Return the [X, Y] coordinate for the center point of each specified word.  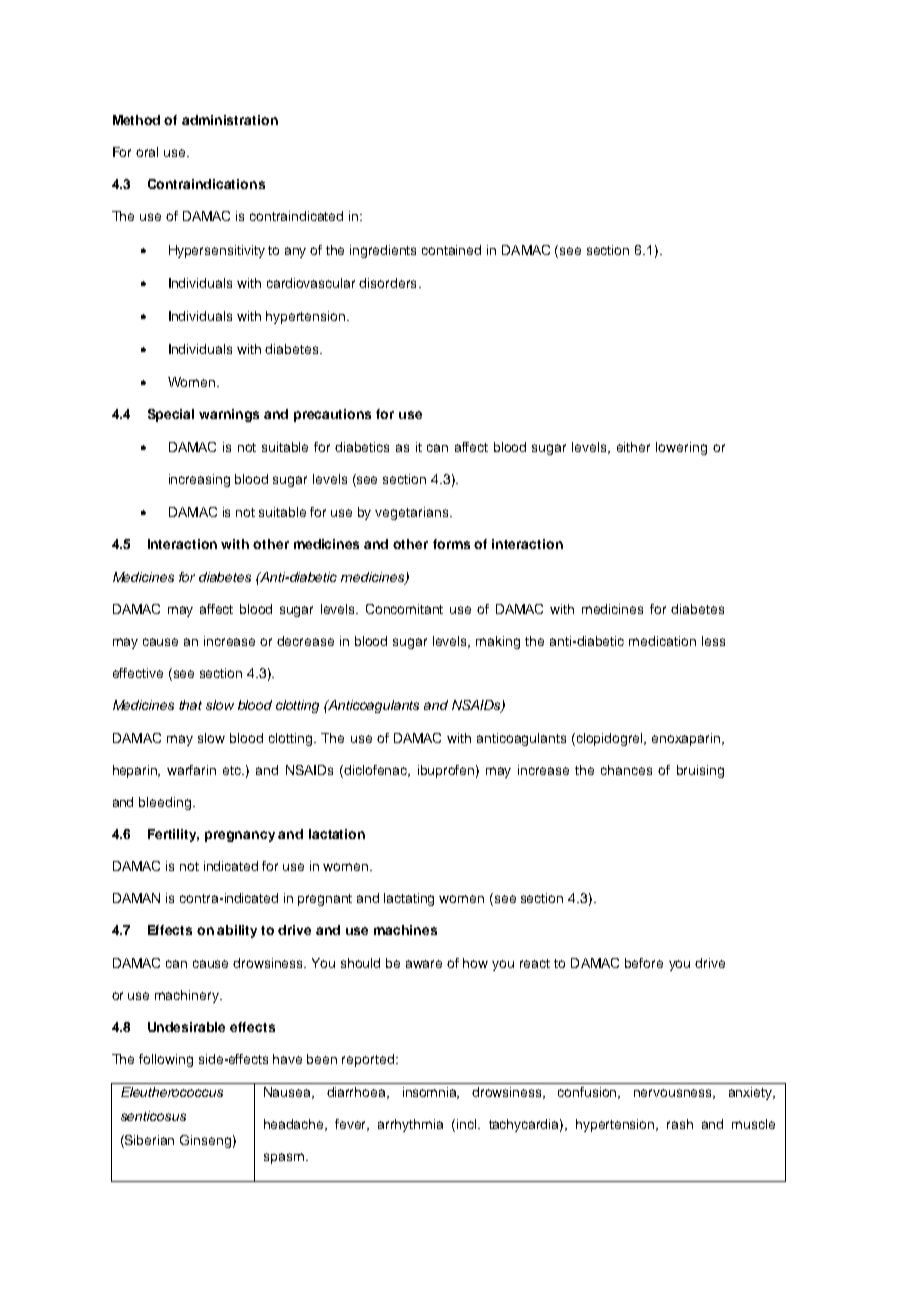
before [644, 963]
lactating [409, 899]
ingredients [383, 251]
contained [451, 250]
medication [662, 641]
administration [230, 120]
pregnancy [240, 836]
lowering [681, 448]
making [498, 642]
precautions [332, 415]
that [190, 705]
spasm [284, 1158]
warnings [229, 415]
